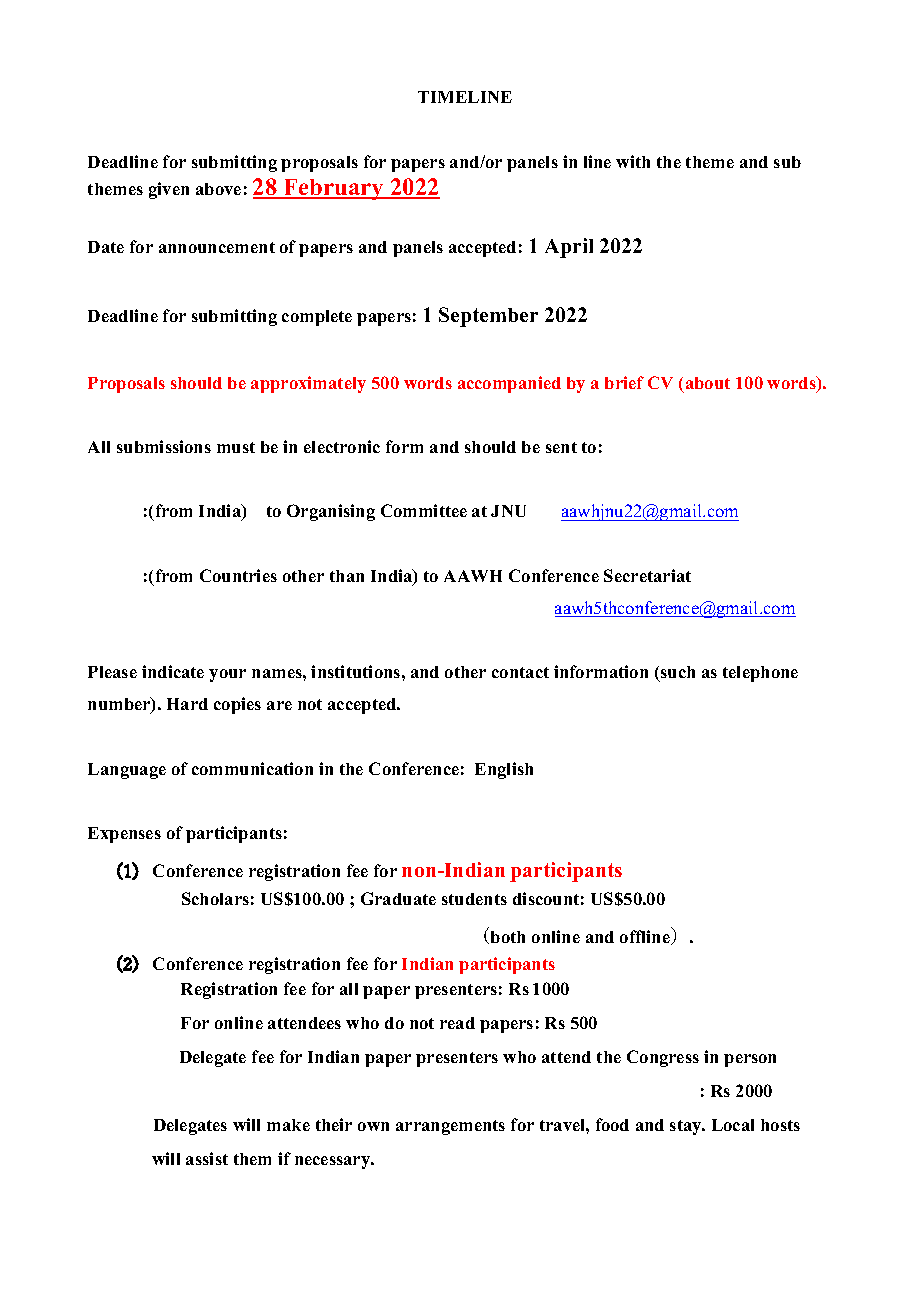 The image size is (924, 1307). What do you see at coordinates (169, 190) in the screenshot?
I see `given` at bounding box center [169, 190].
